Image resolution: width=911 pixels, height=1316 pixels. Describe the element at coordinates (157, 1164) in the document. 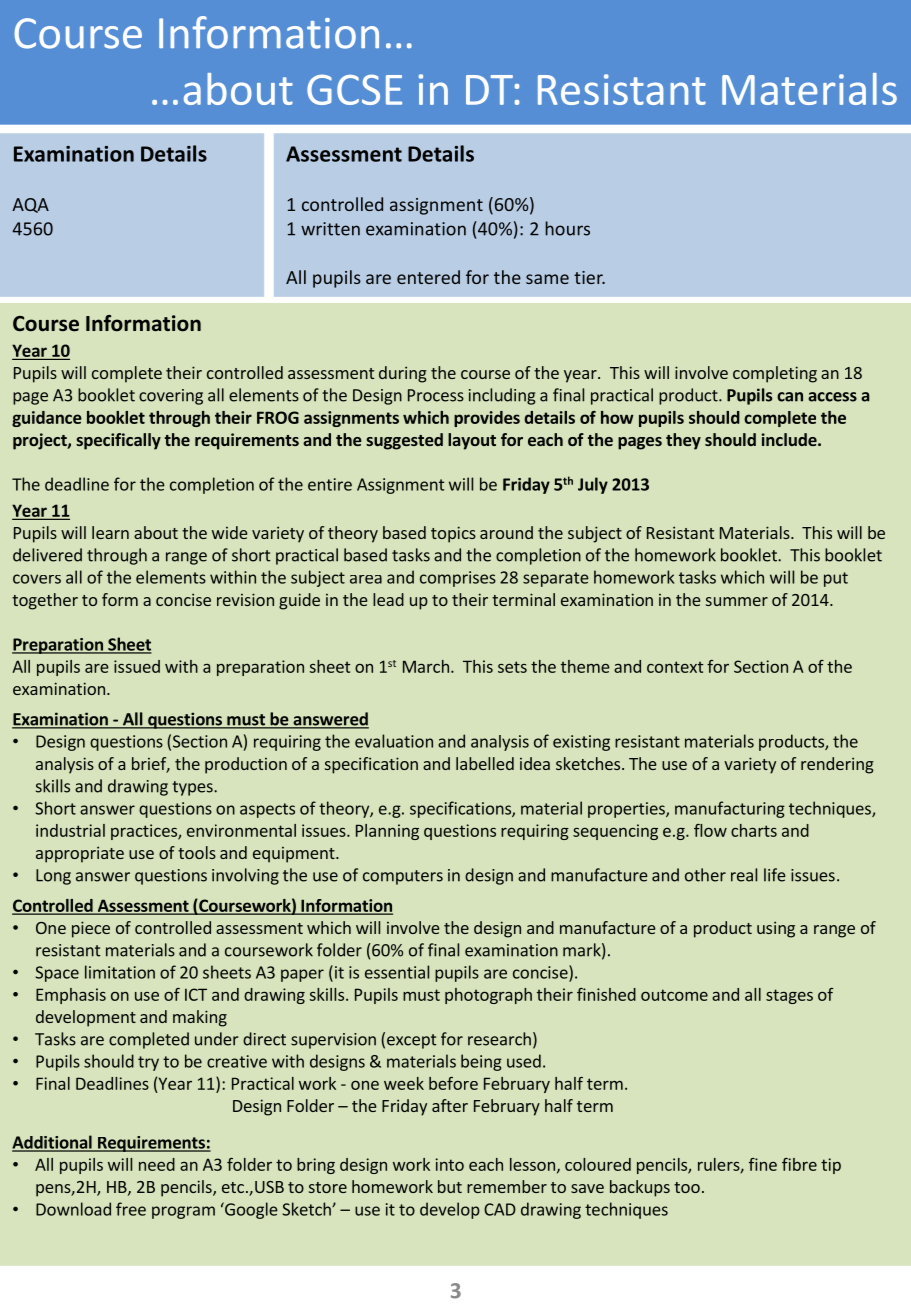

I see `need` at that location.
